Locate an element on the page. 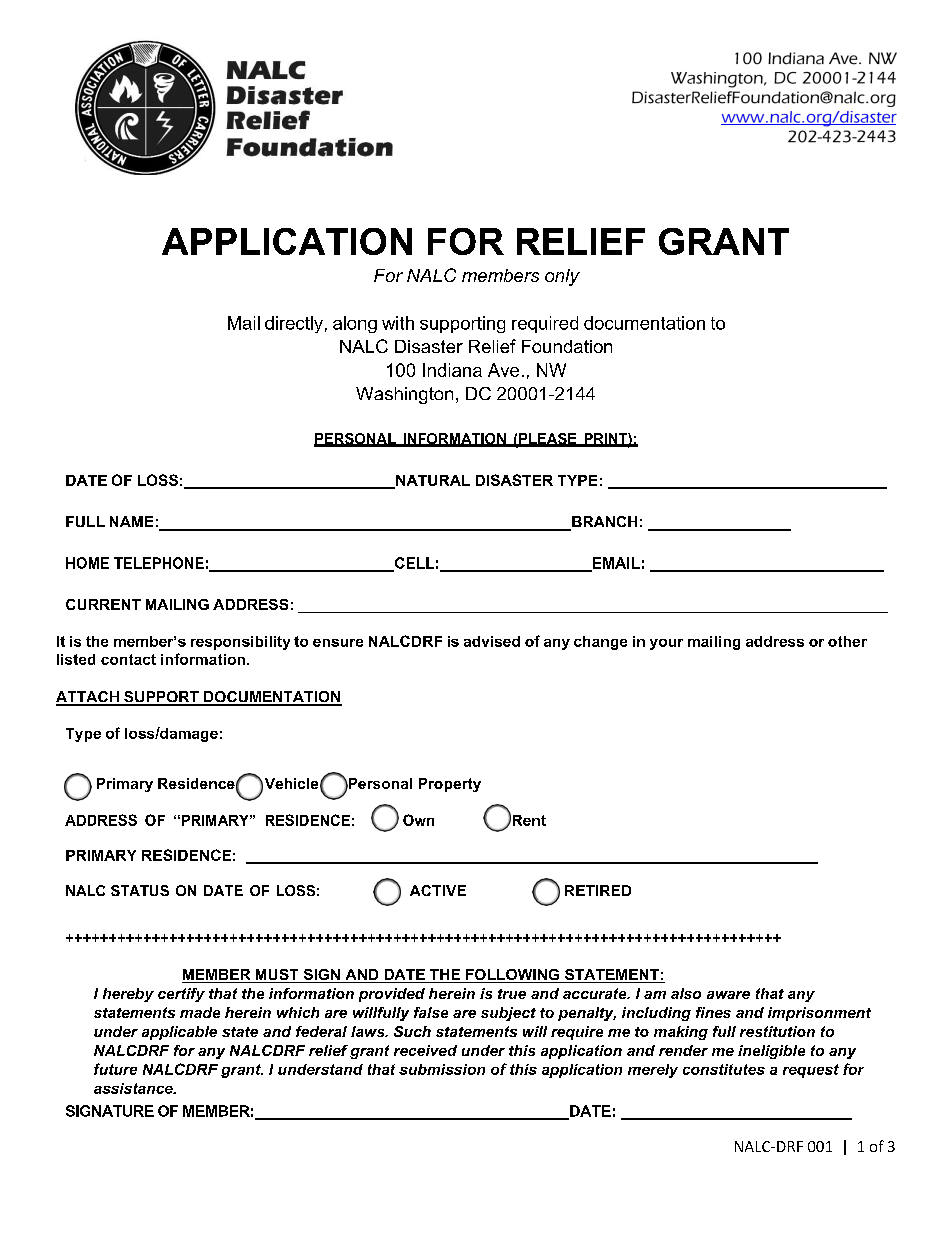  contact is located at coordinates (128, 659).
